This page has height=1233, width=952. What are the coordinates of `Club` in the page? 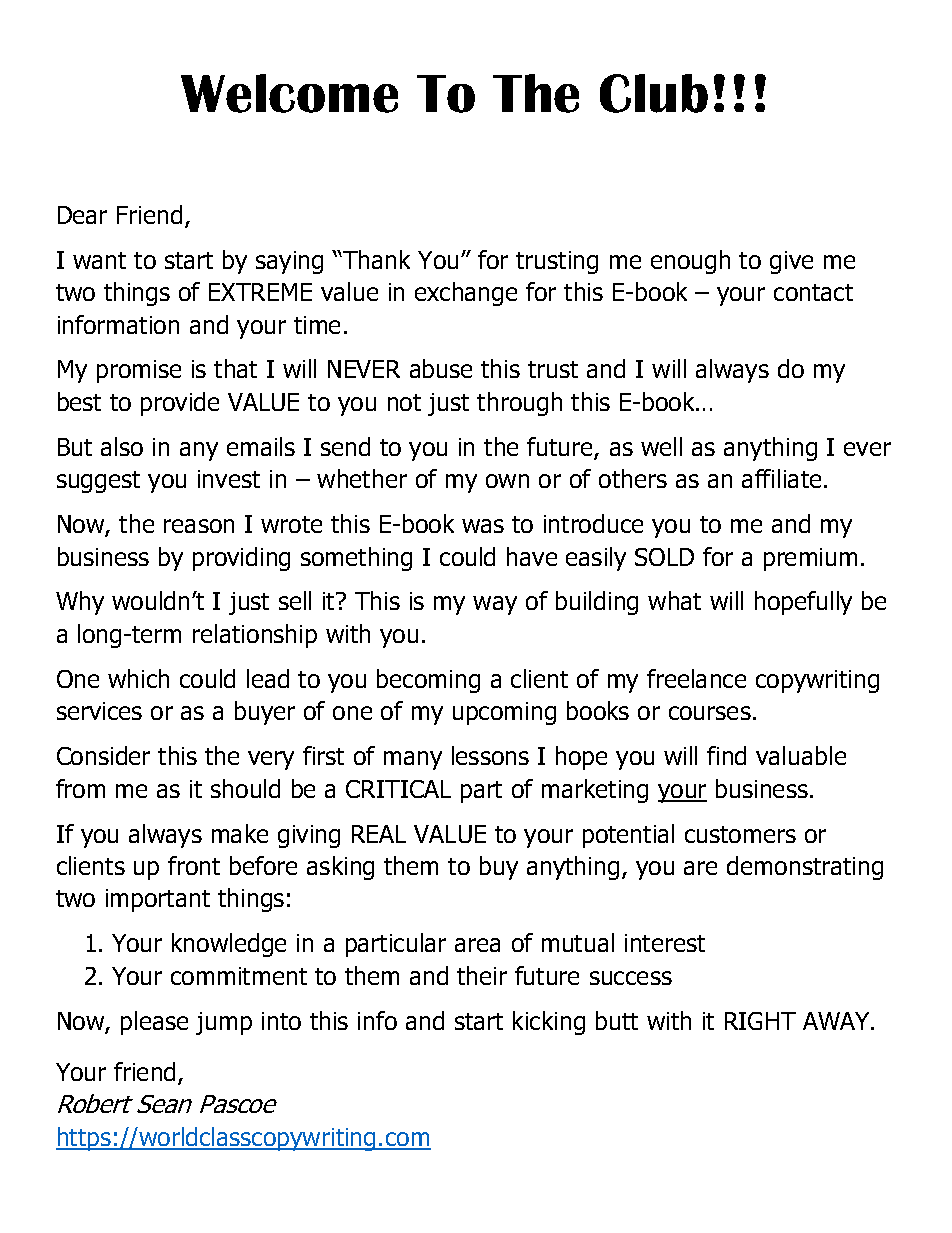 It's located at (654, 93).
